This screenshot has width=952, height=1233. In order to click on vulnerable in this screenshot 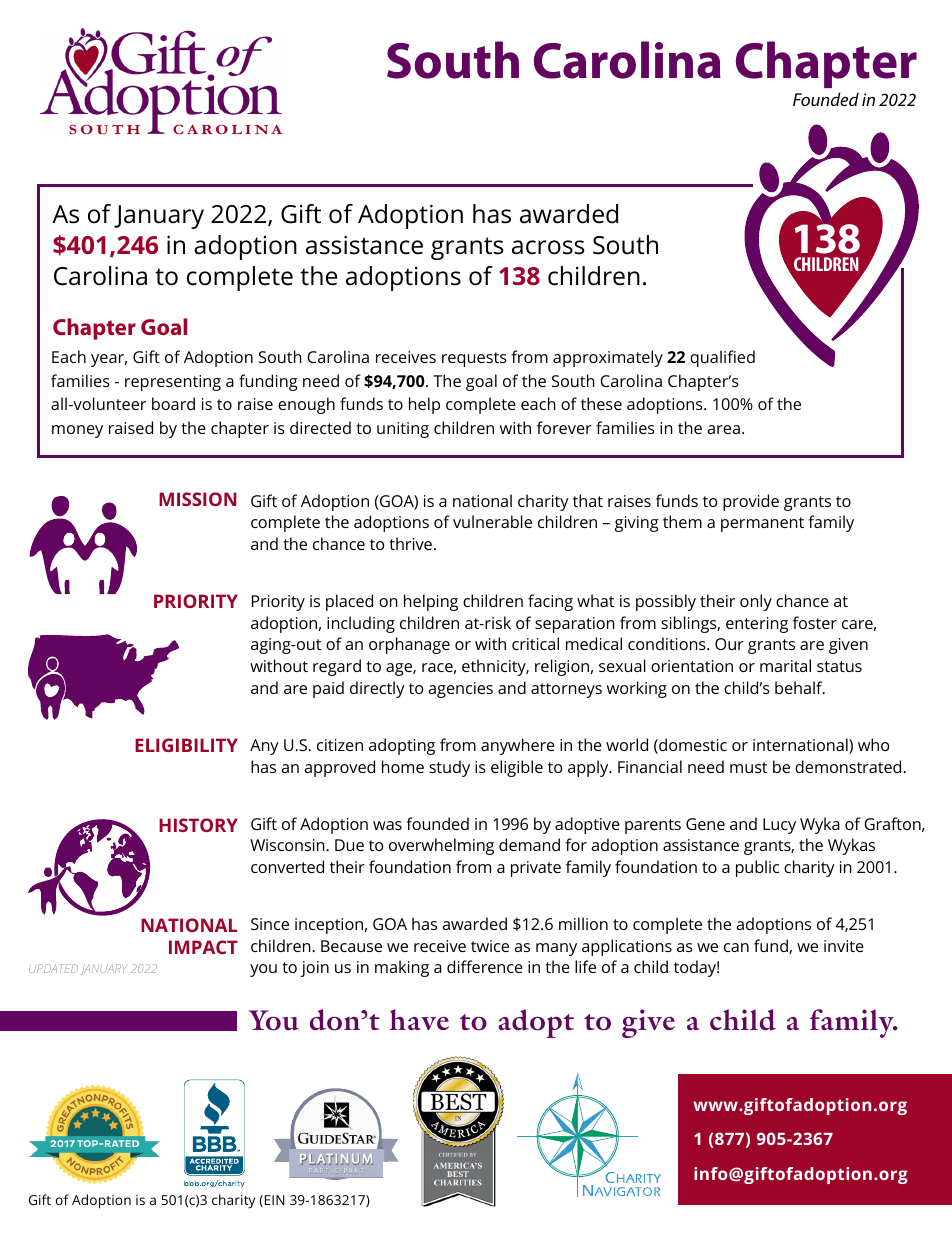, I will do `click(492, 521)`.
